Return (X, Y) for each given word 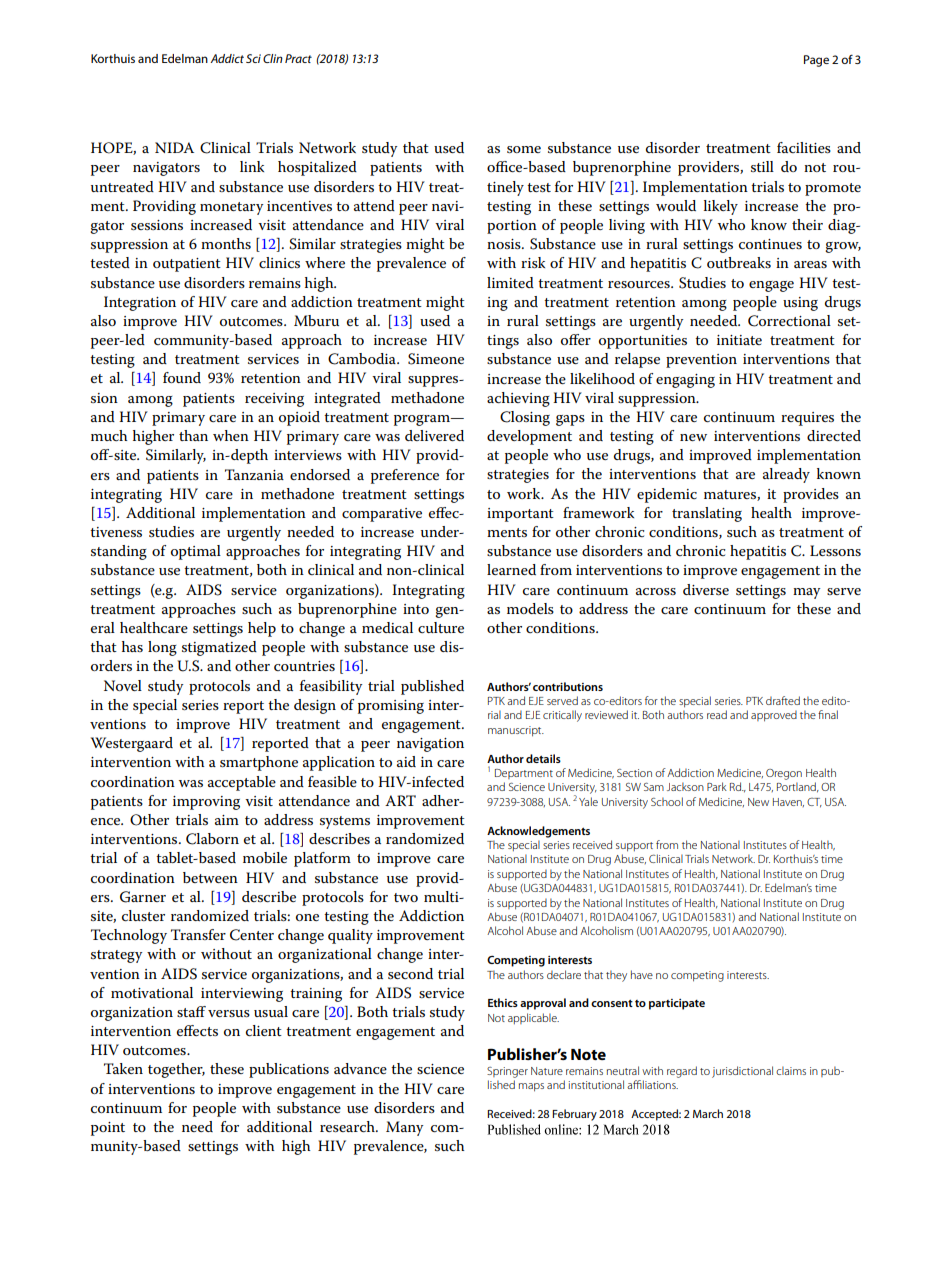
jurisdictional (742, 1072)
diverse (706, 589)
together (176, 1070)
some (524, 149)
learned (511, 569)
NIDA (174, 147)
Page (816, 61)
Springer (507, 1072)
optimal (196, 552)
